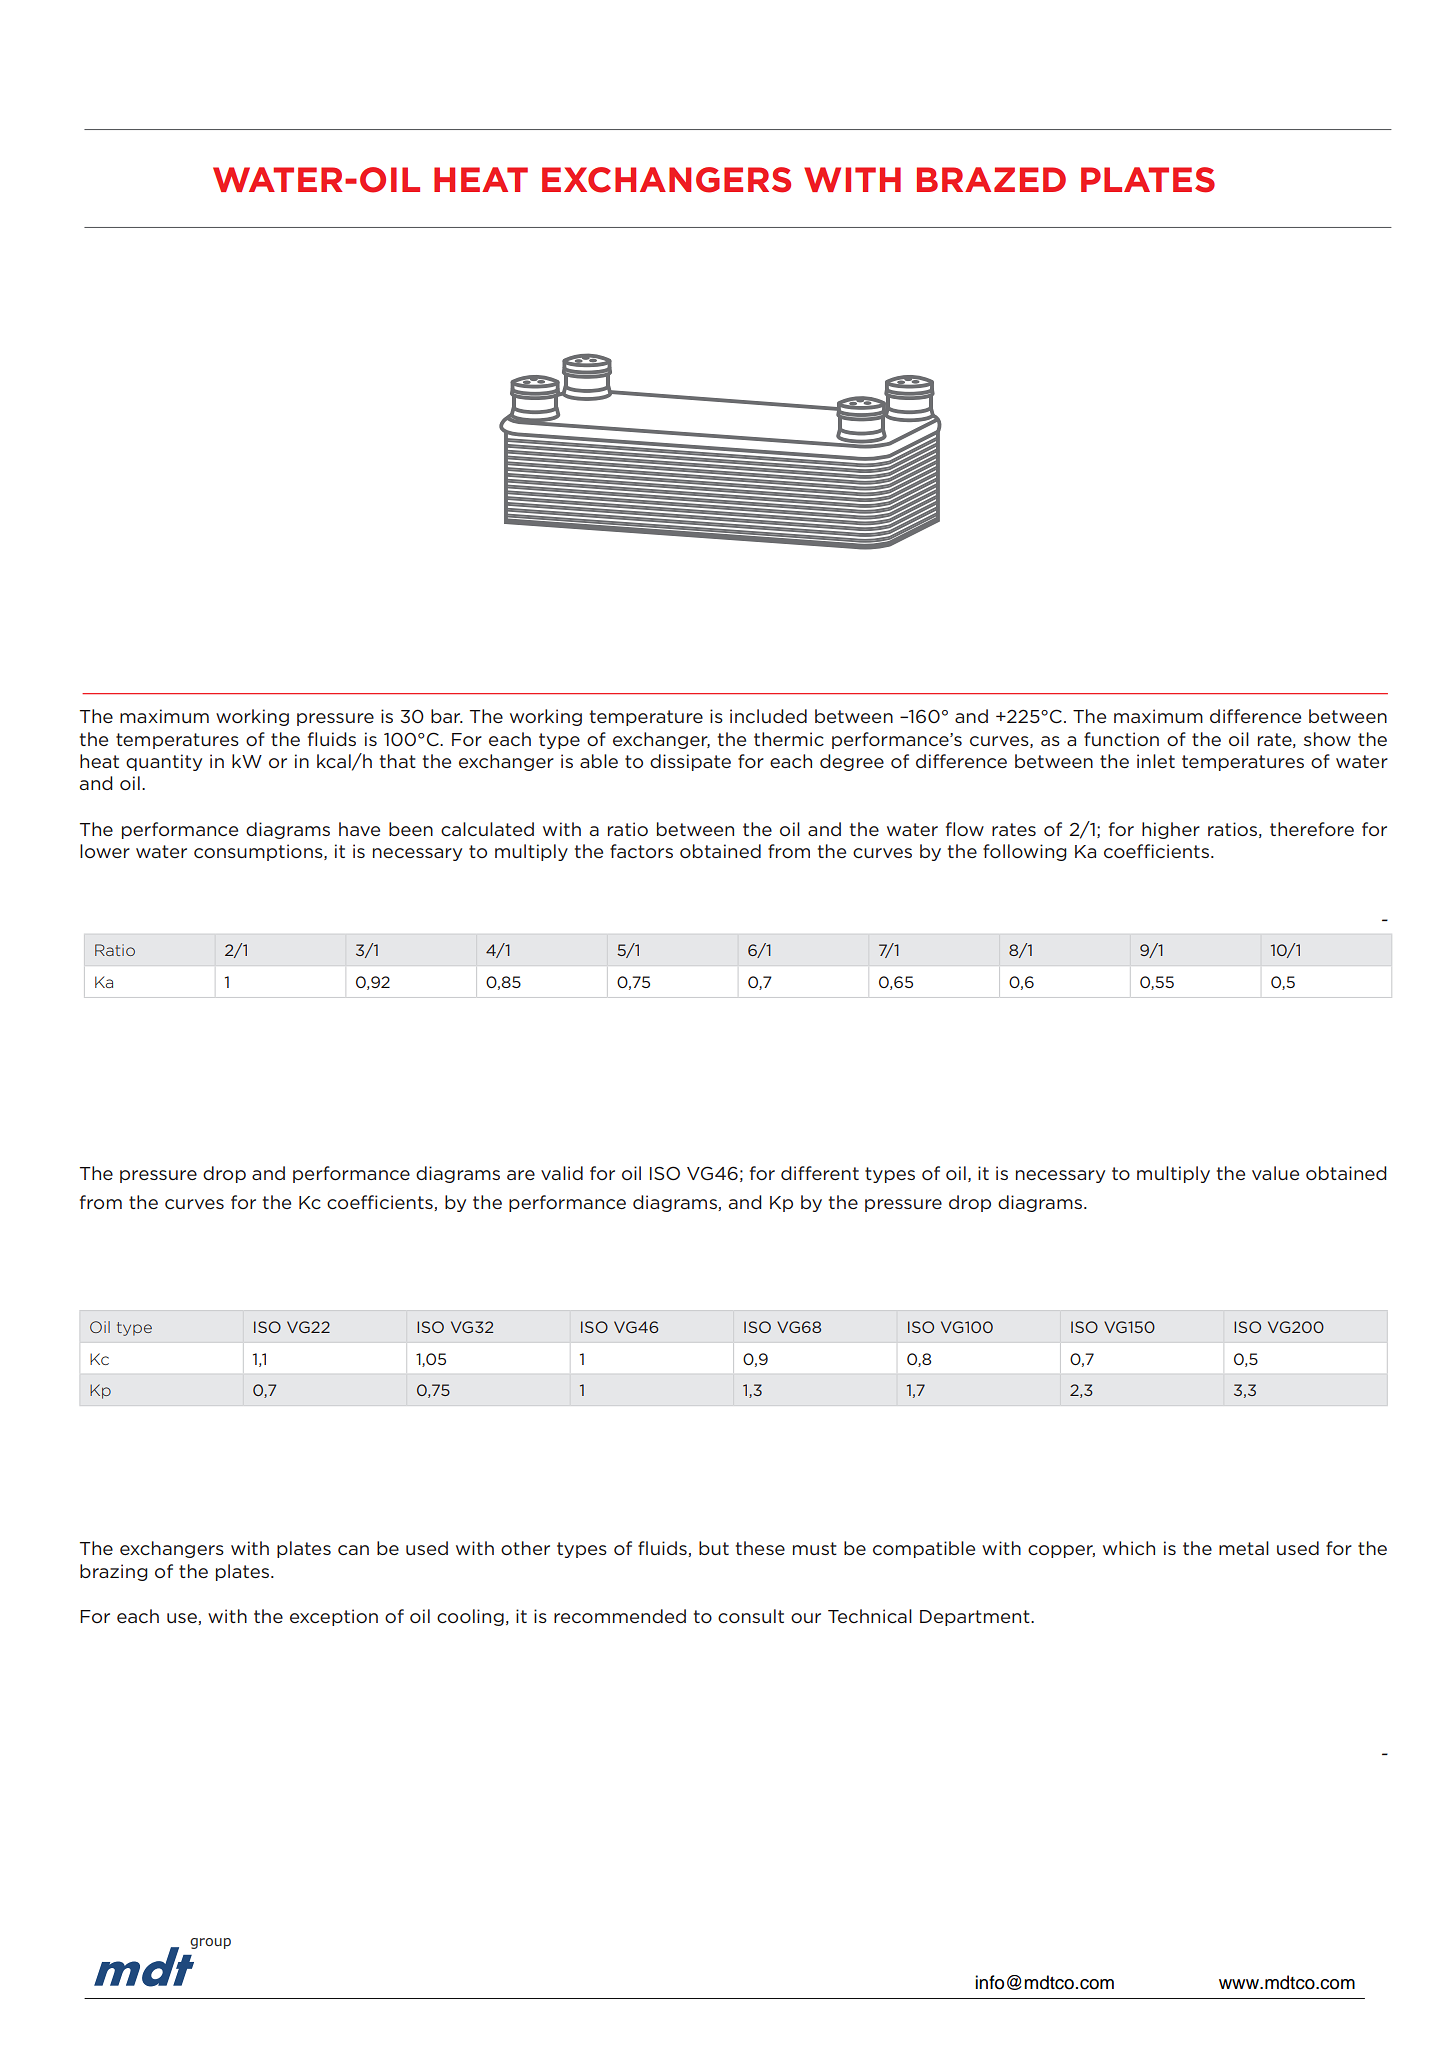  I want to click on value, so click(1275, 1173).
